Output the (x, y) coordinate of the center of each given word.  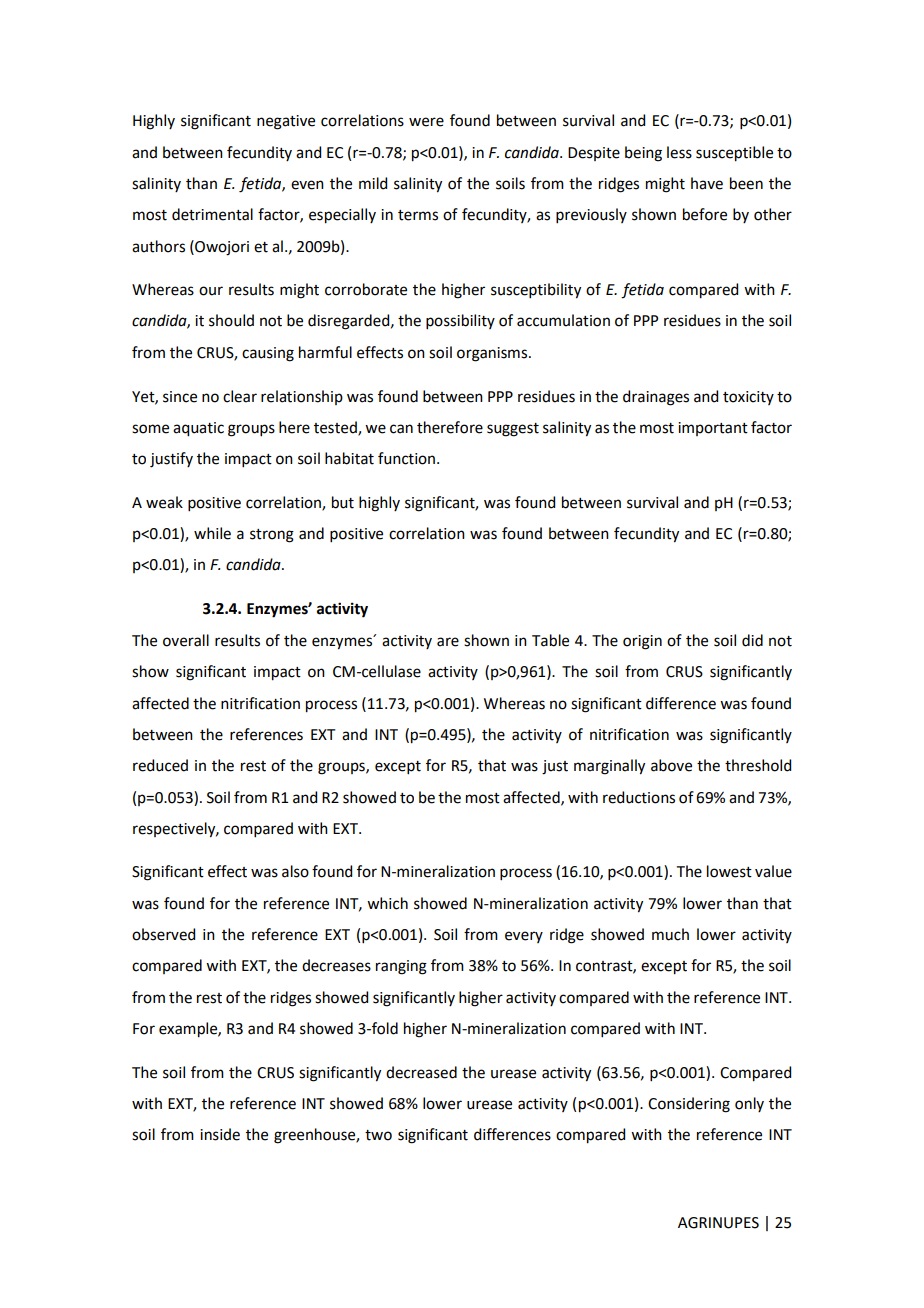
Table (550, 640)
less (679, 152)
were (426, 122)
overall (186, 640)
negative (286, 122)
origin (642, 642)
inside (220, 1134)
